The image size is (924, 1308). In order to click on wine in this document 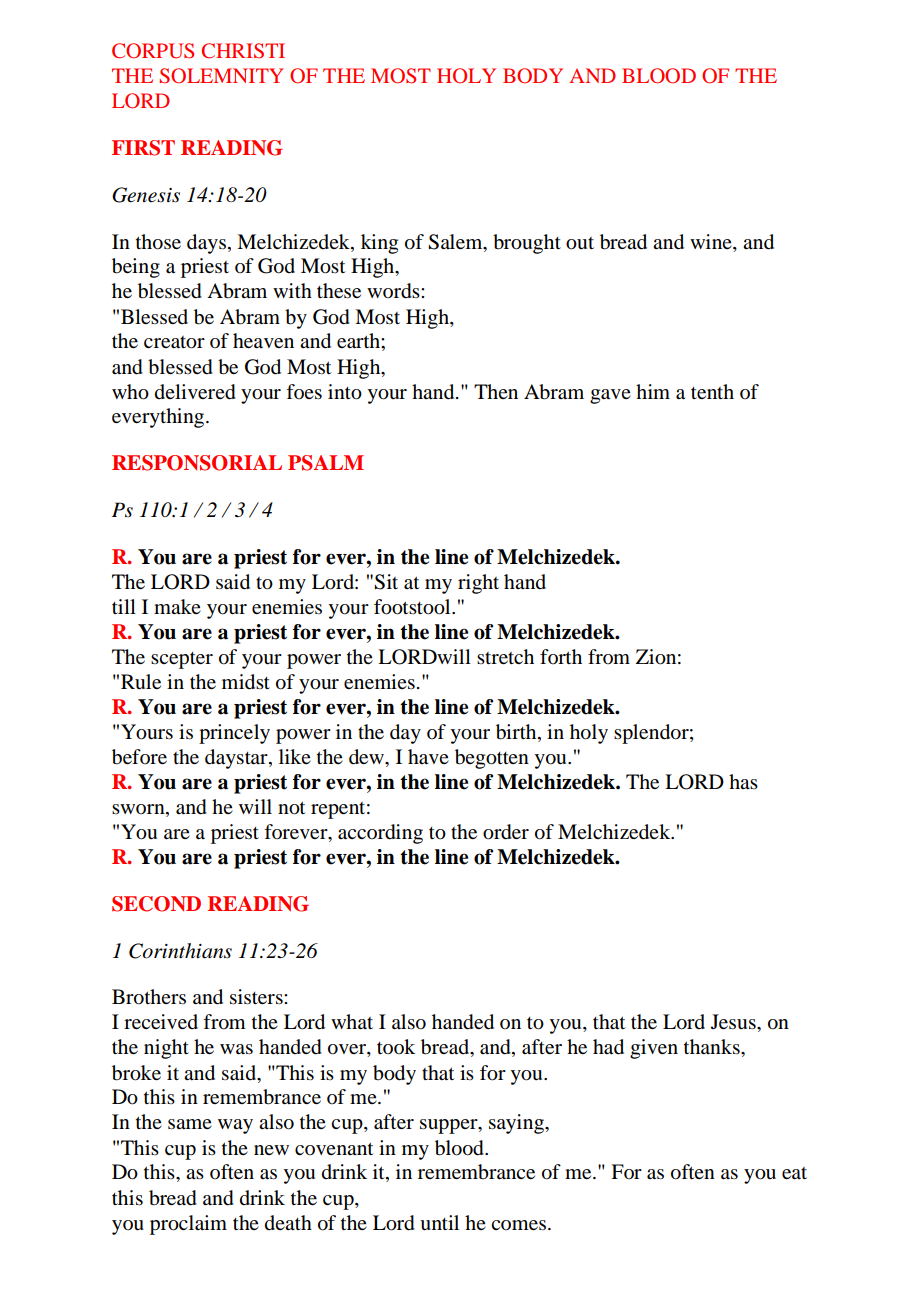, I will do `click(712, 241)`.
